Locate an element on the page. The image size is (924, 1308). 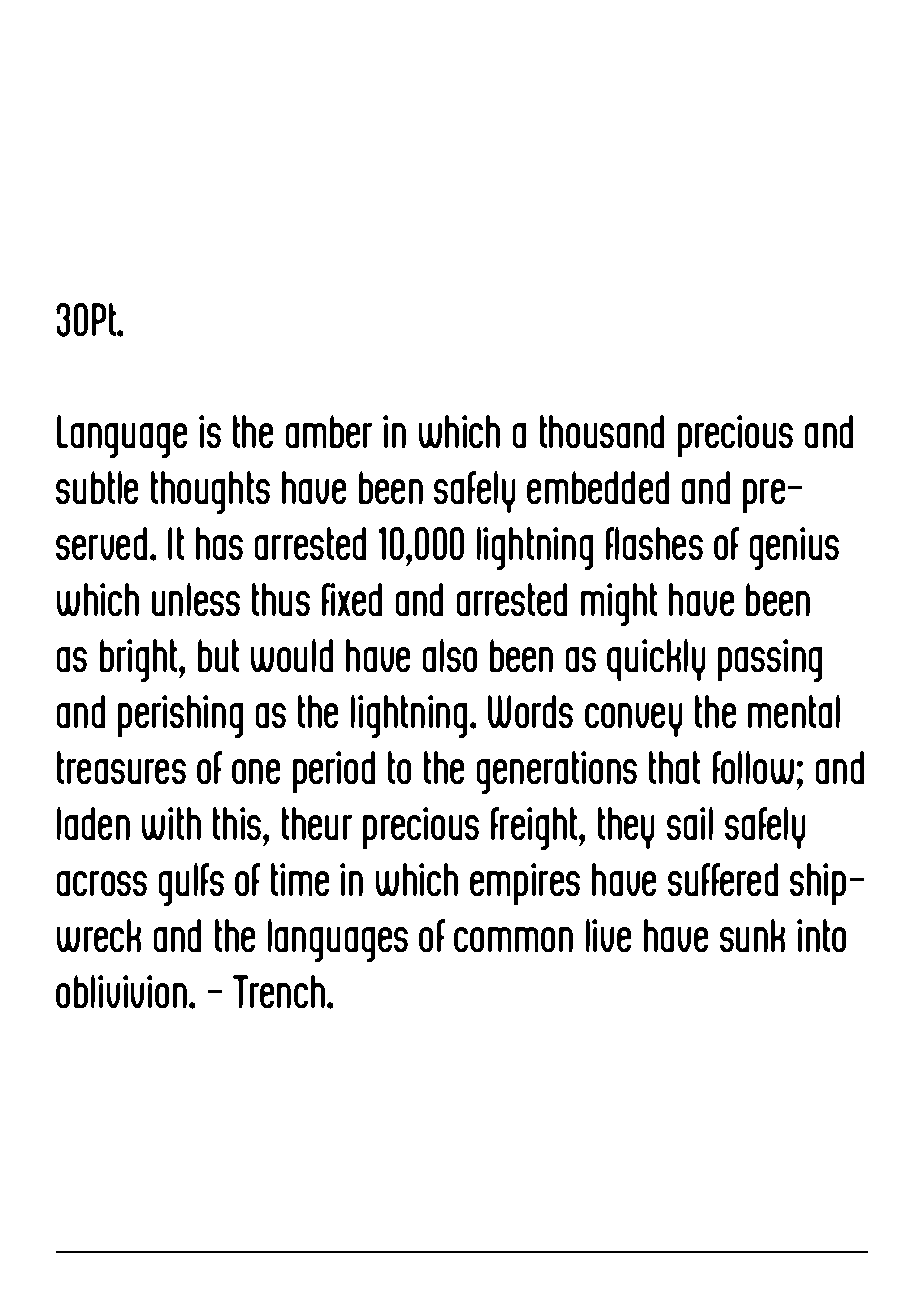
empires is located at coordinates (525, 884).
